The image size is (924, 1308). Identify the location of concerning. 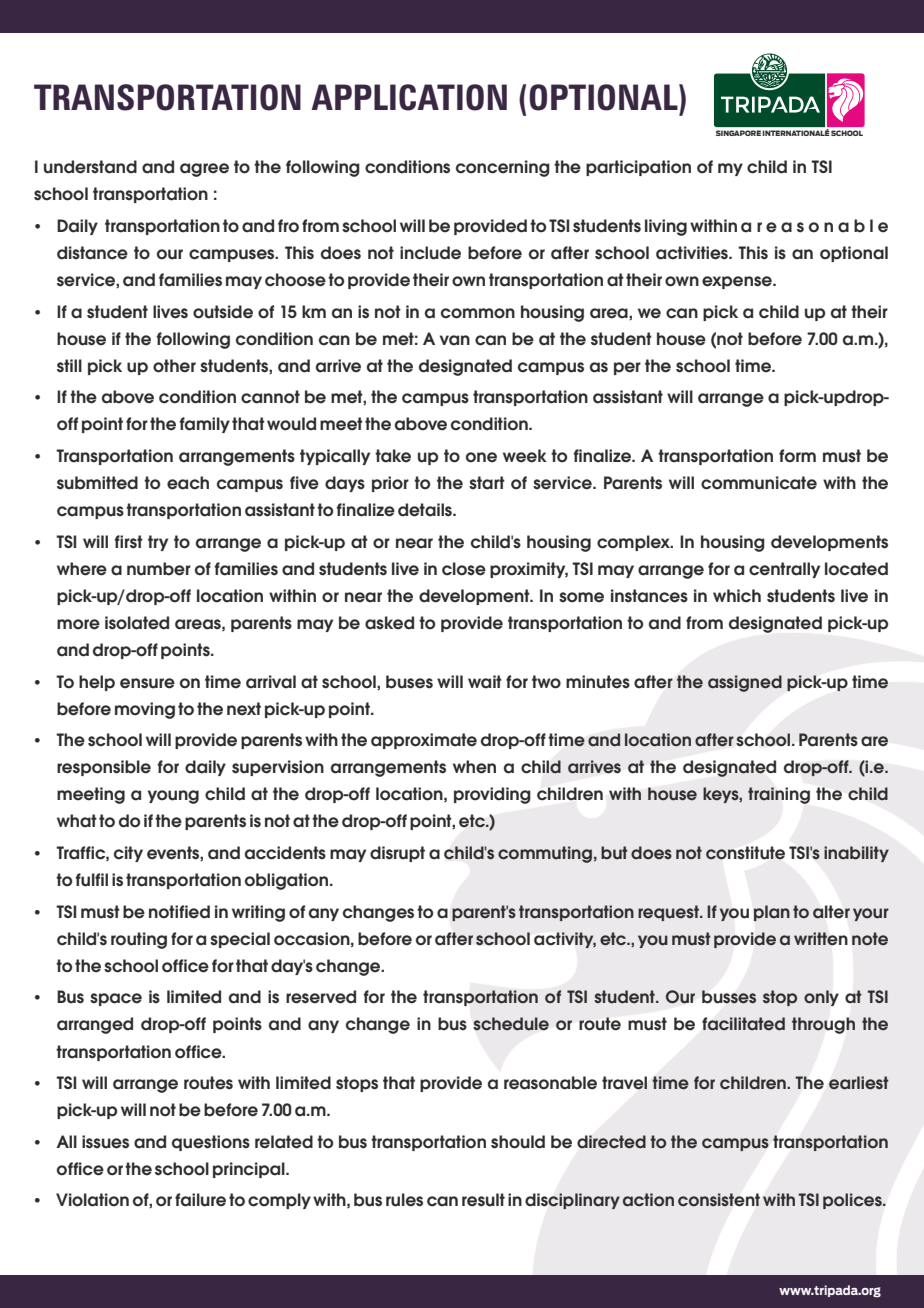
(503, 168).
